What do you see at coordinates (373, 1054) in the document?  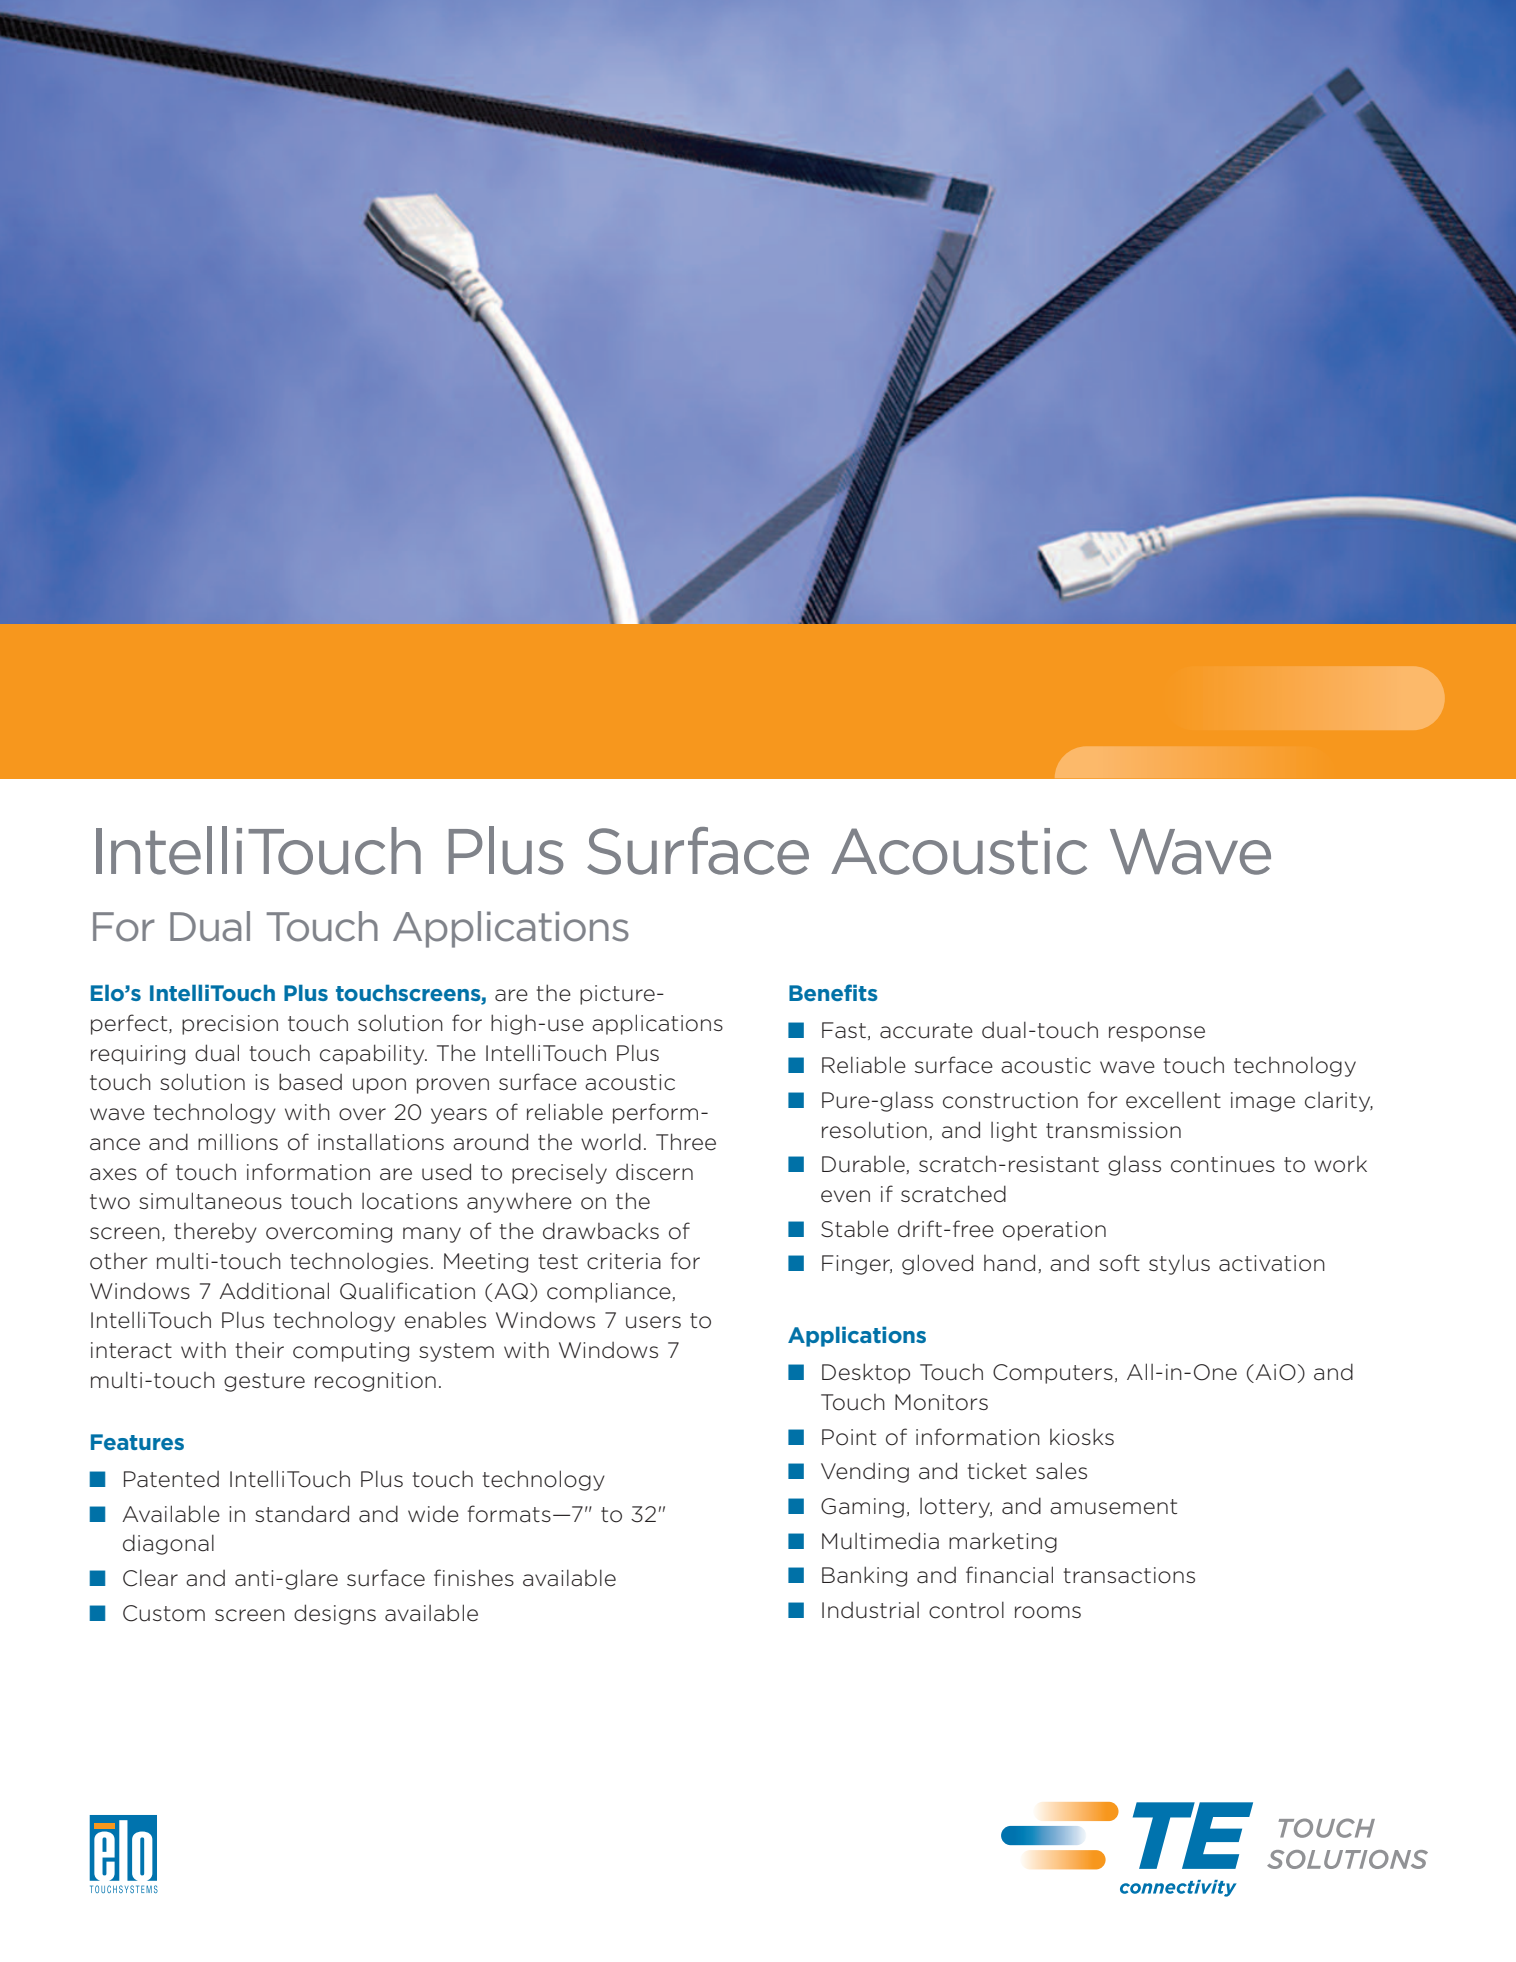 I see `capability` at bounding box center [373, 1054].
